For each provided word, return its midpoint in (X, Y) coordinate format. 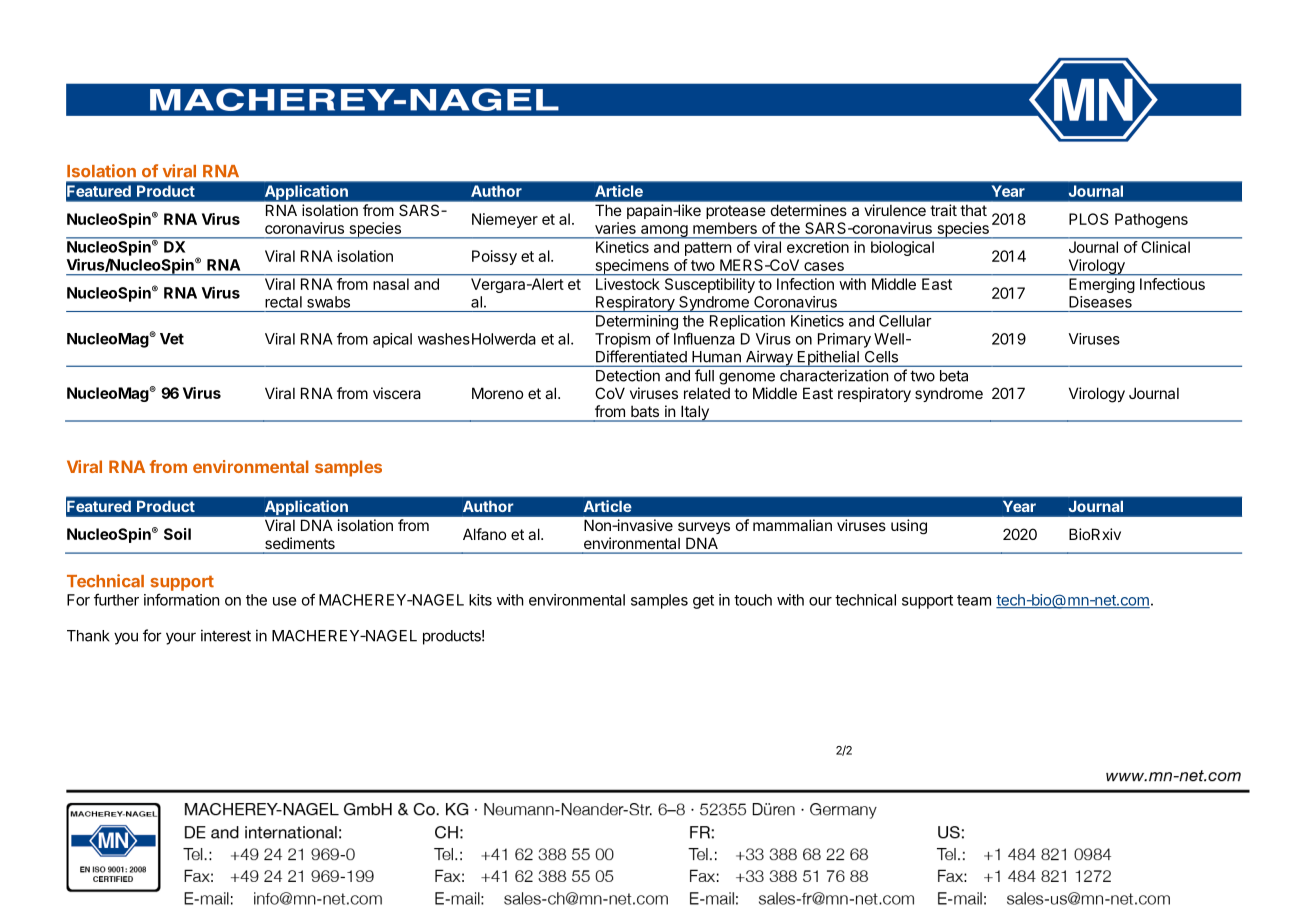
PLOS (1089, 219)
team (974, 600)
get (703, 602)
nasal (391, 284)
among (664, 232)
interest (226, 635)
